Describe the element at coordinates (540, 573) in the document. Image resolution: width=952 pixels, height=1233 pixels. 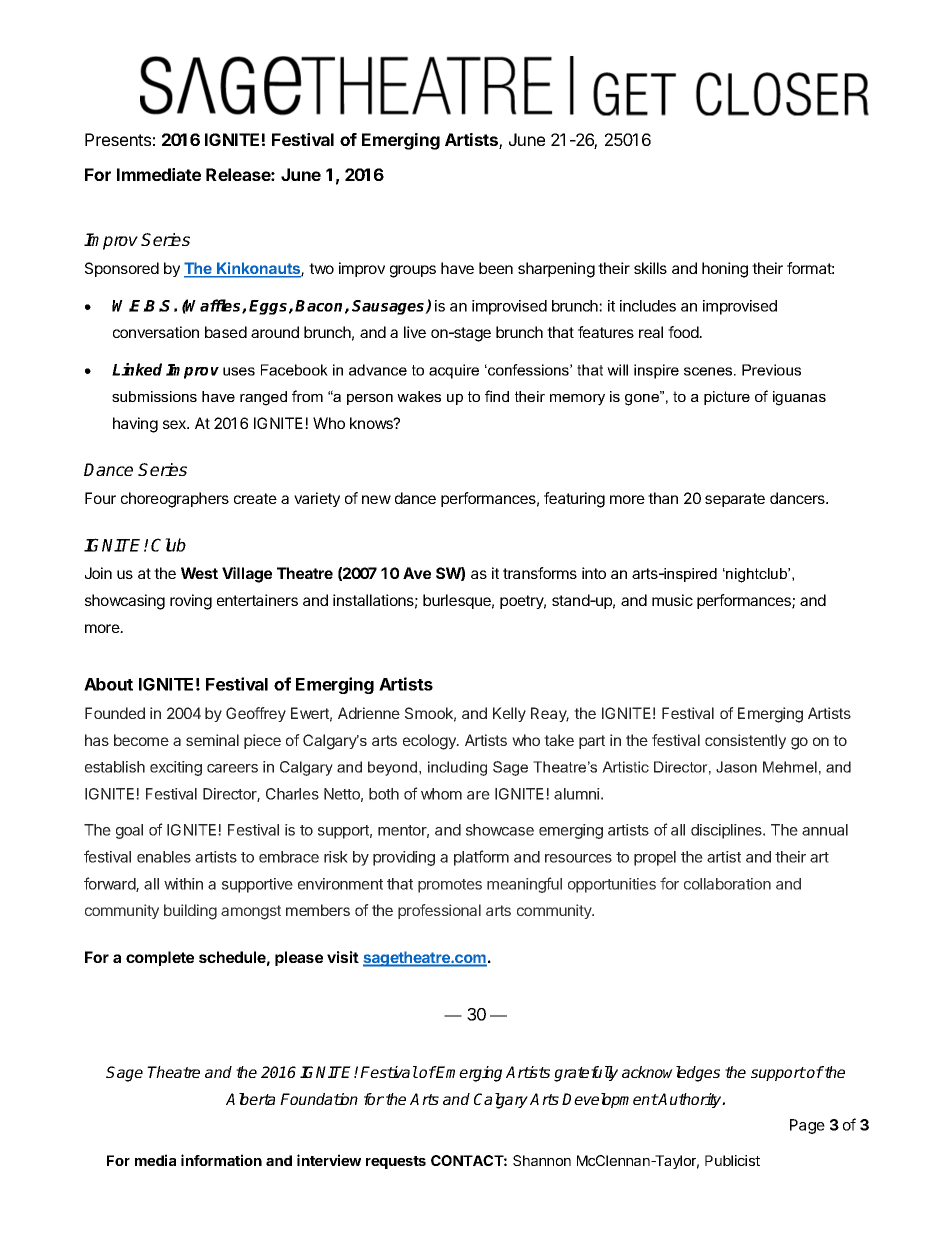
I see `transforms` at that location.
